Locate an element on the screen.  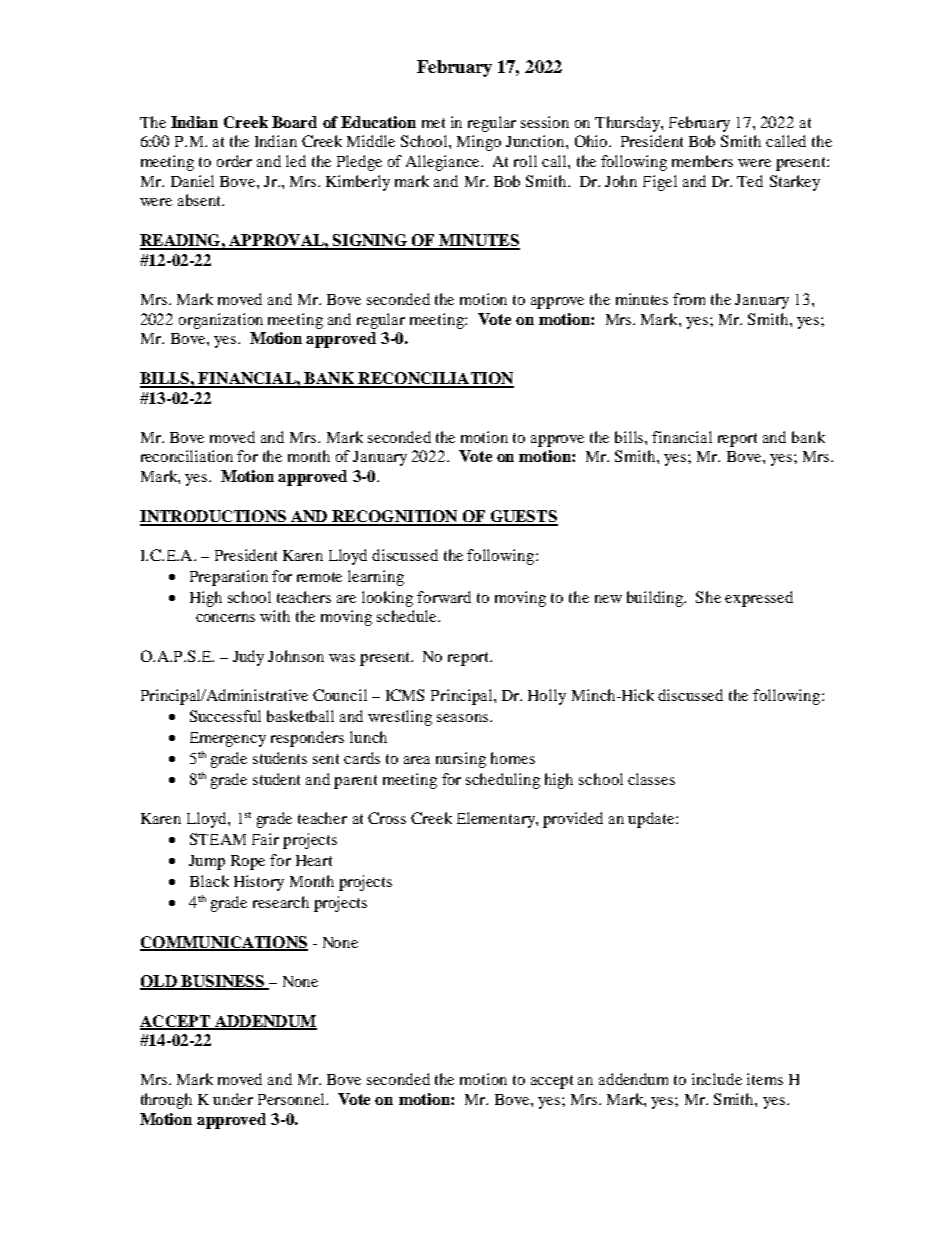
INTRODUCTIONS is located at coordinates (214, 517).
